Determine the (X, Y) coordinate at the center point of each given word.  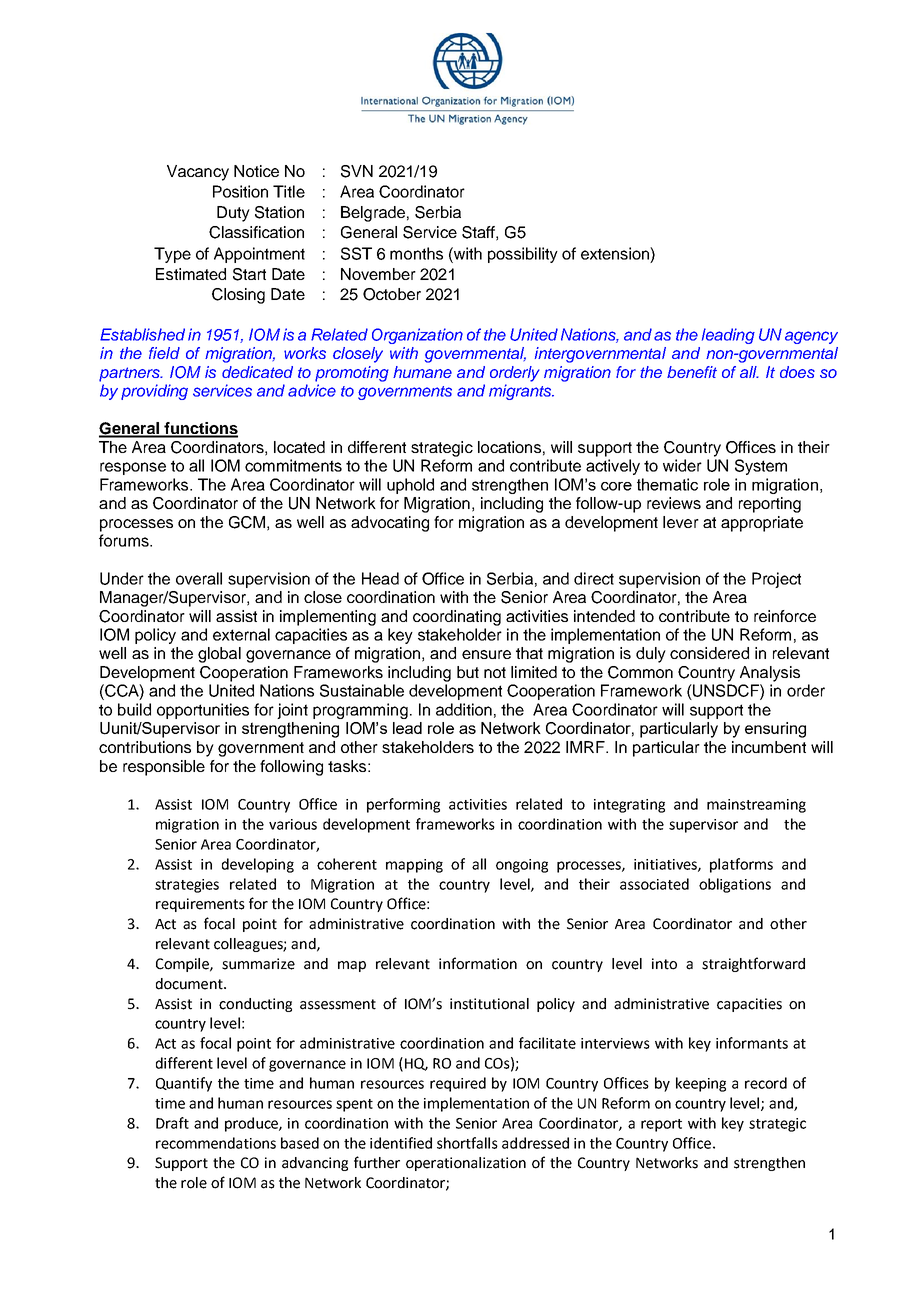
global (219, 655)
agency (811, 337)
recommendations (216, 1143)
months (416, 253)
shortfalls (467, 1143)
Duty (233, 214)
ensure (486, 654)
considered (709, 653)
